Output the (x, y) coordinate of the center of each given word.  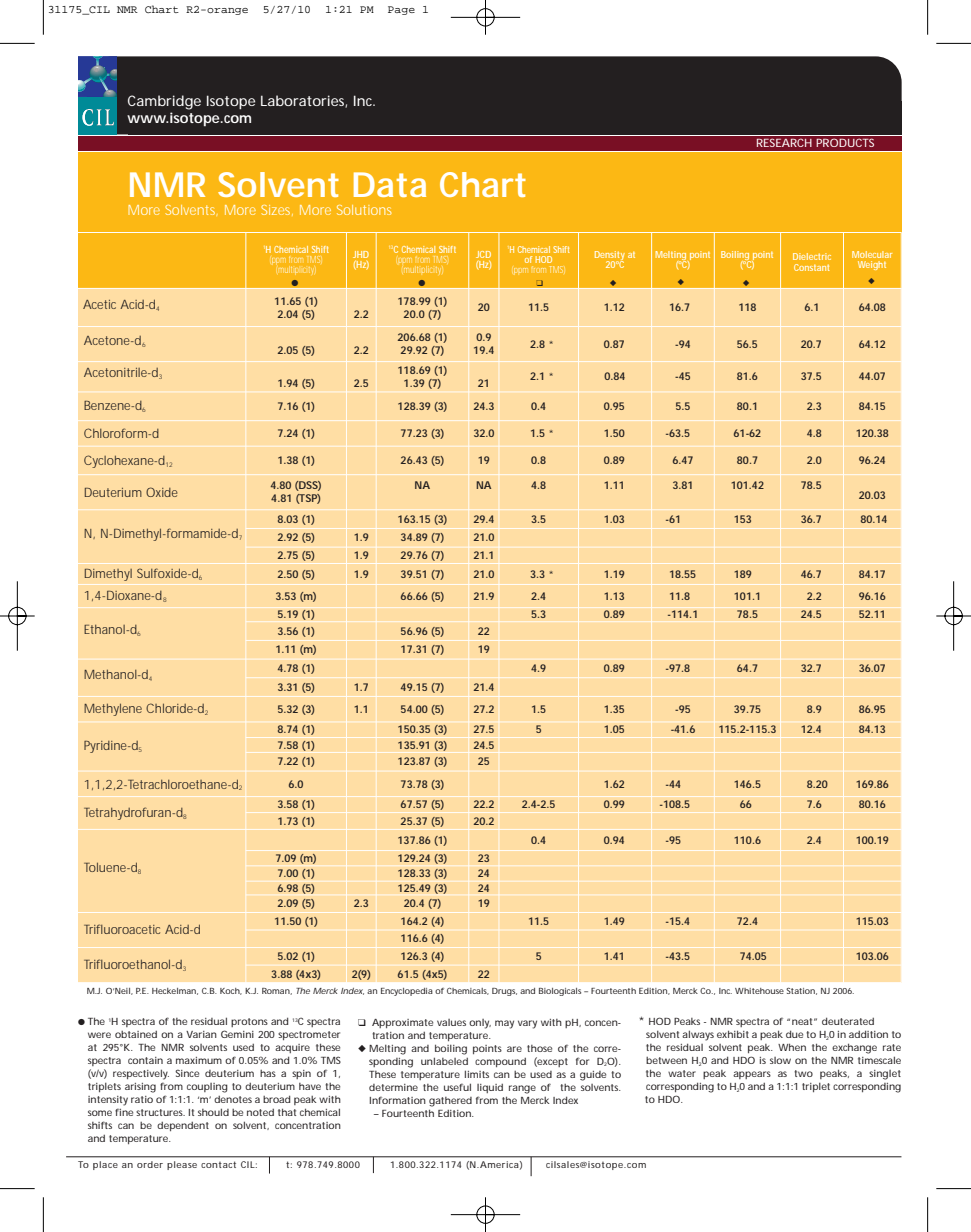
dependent (183, 1126)
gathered (450, 1102)
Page (401, 10)
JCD (483, 254)
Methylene (113, 709)
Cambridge (164, 102)
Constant (811, 267)
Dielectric (812, 256)
